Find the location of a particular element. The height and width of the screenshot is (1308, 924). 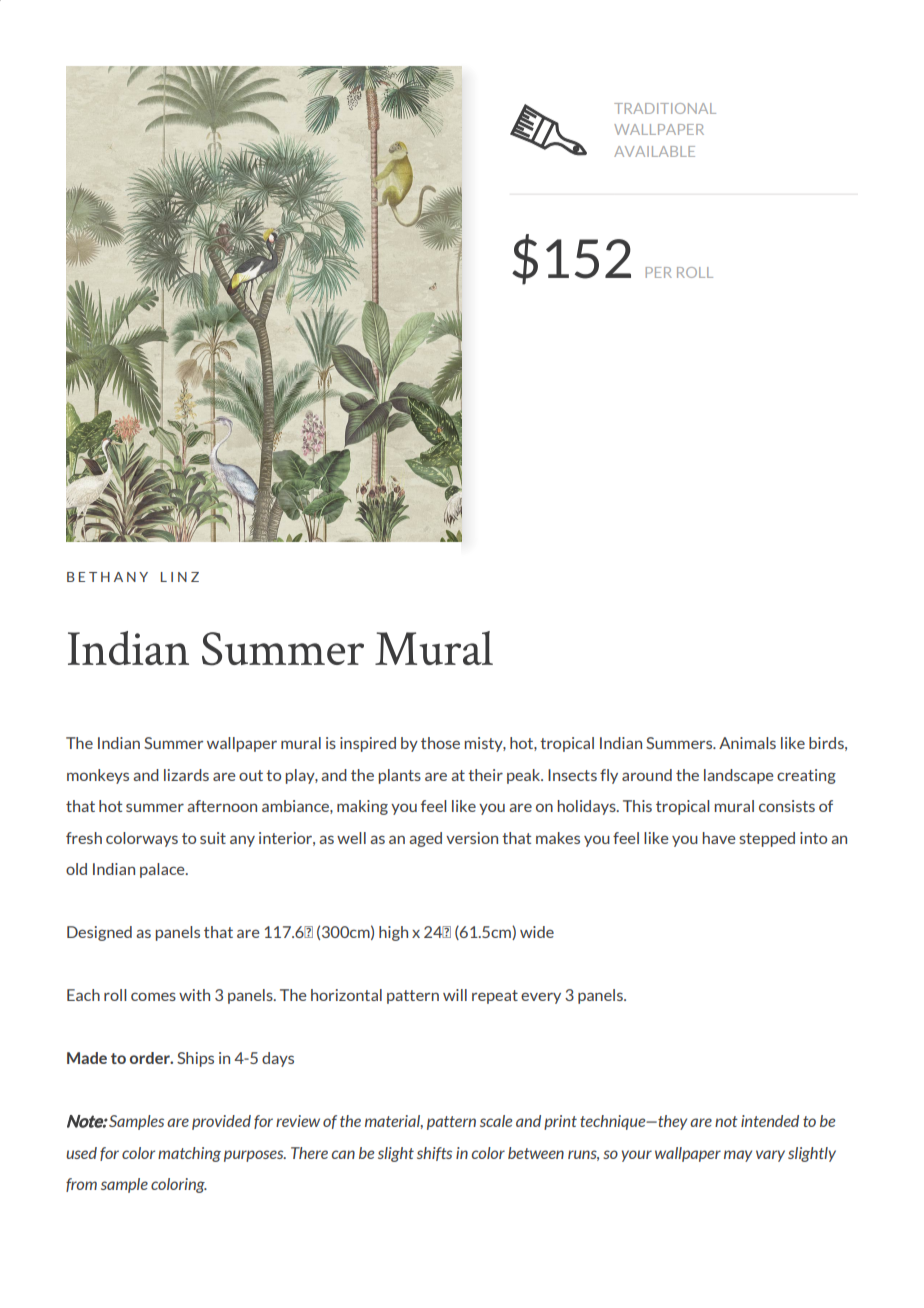

have is located at coordinates (719, 838).
